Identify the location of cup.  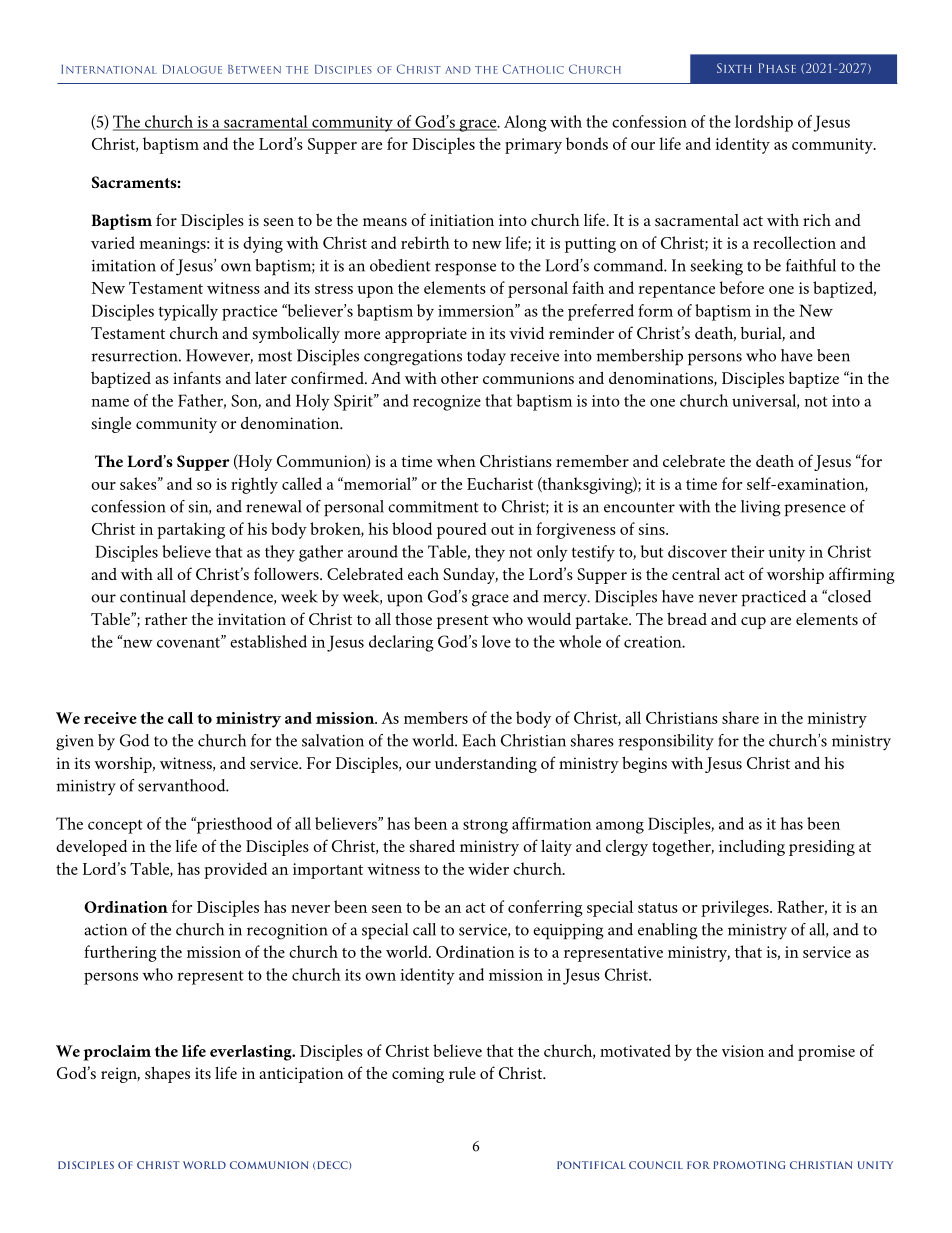
(753, 623).
